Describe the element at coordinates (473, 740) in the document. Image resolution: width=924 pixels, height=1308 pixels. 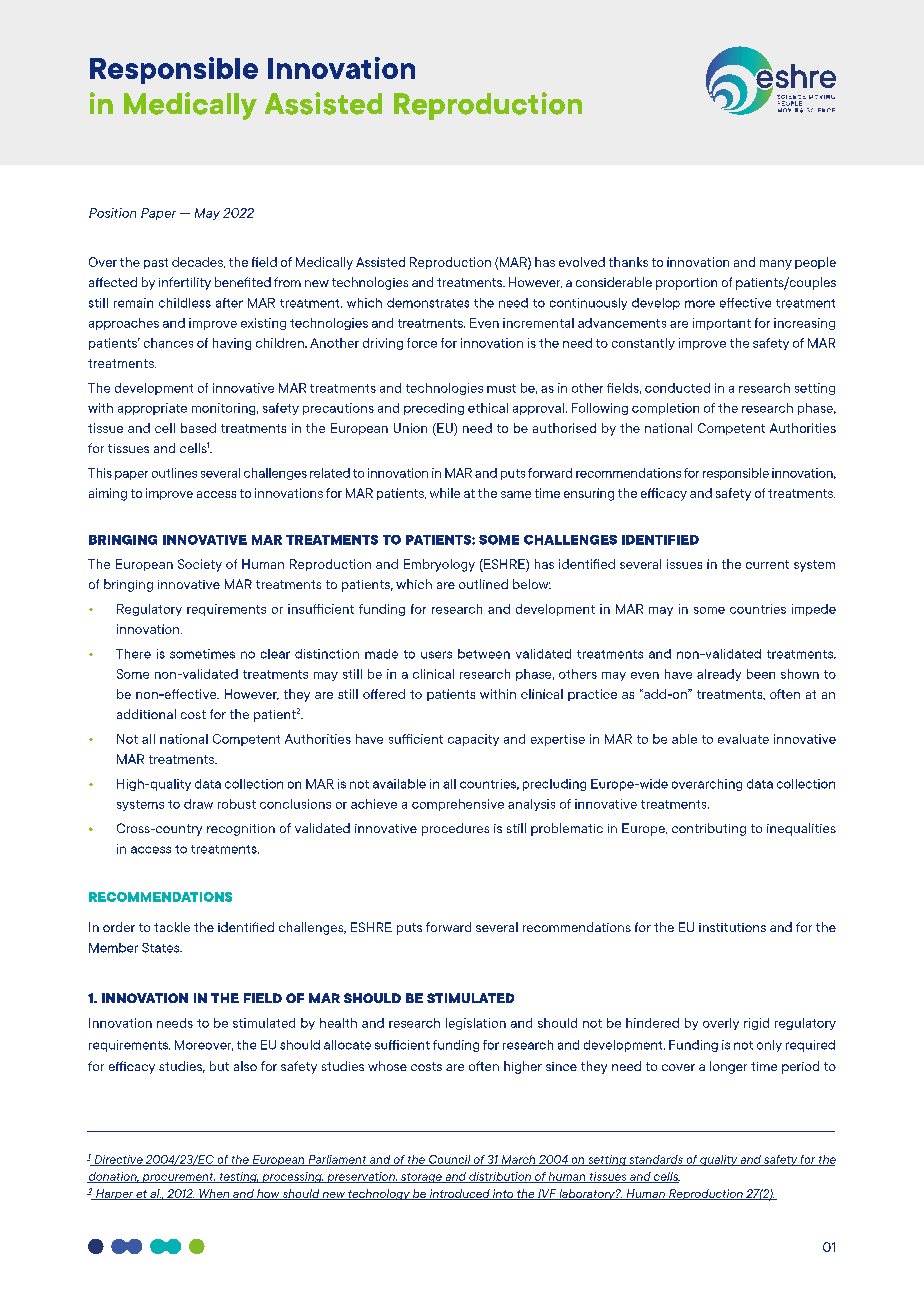
I see `capacity` at that location.
